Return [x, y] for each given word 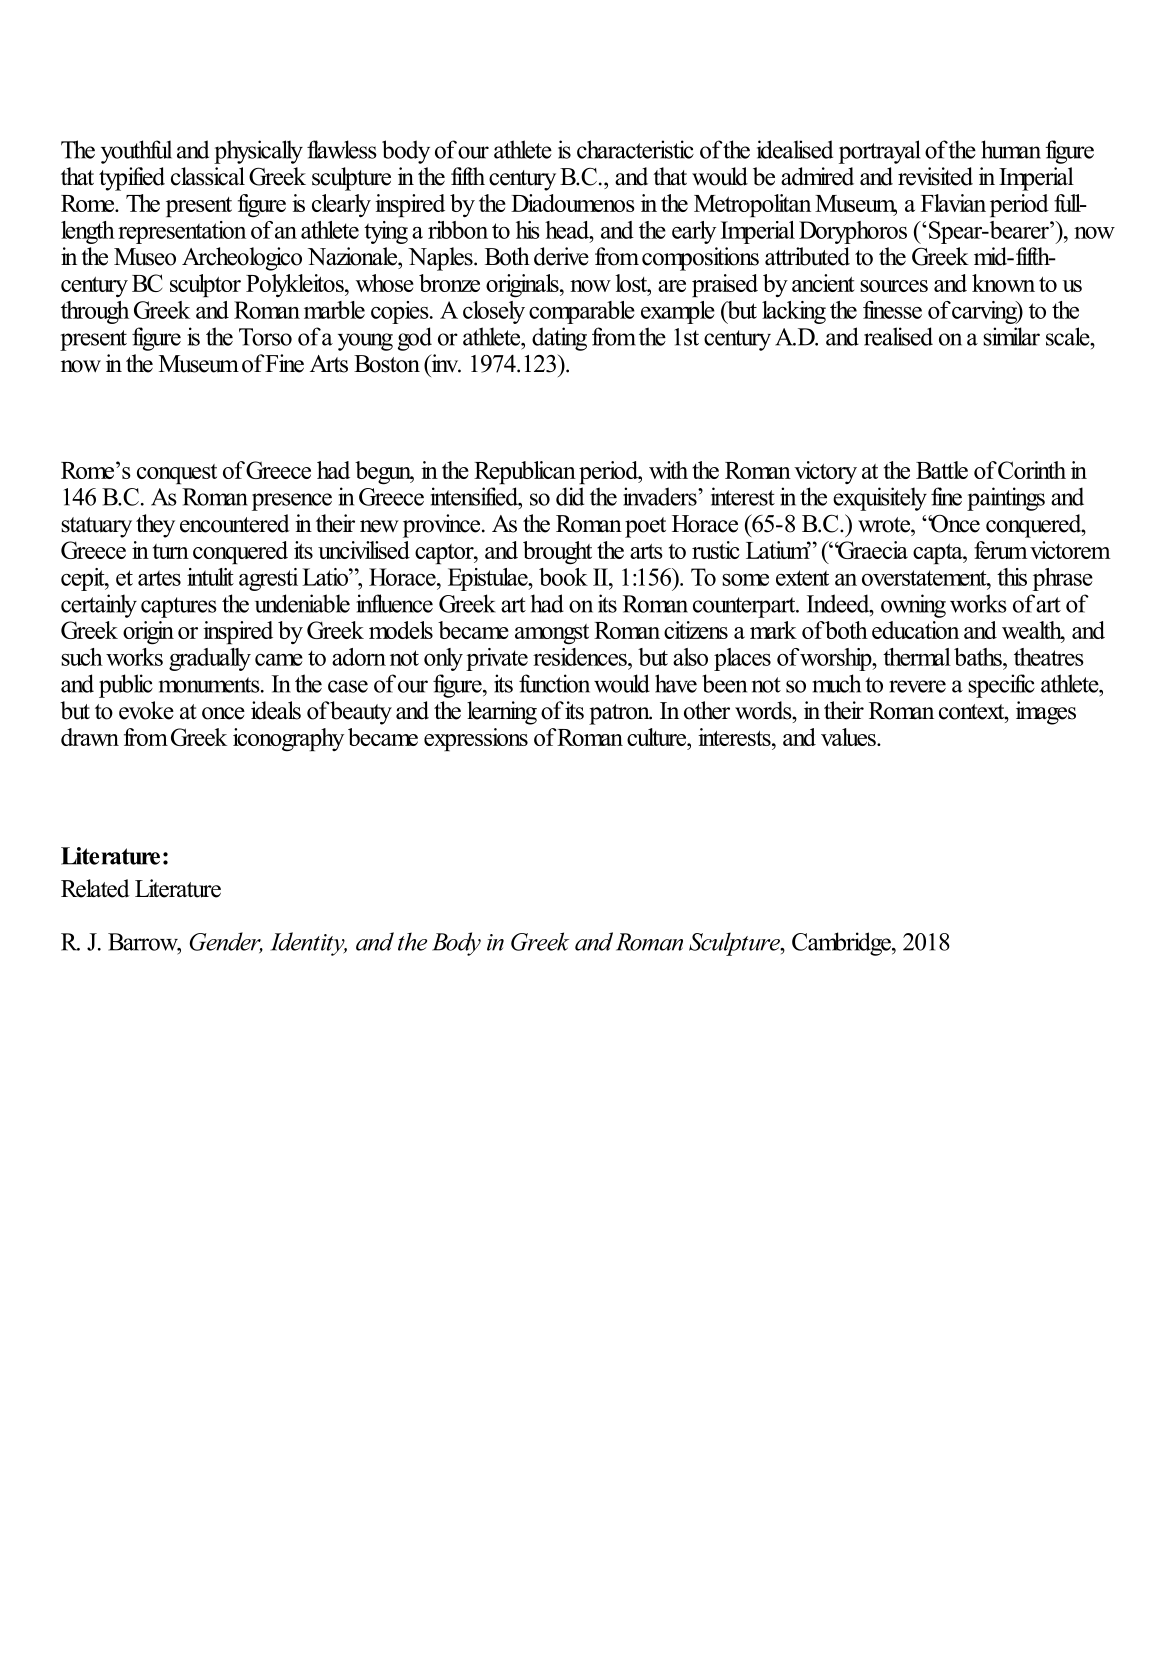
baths [979, 657]
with [668, 470]
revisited [935, 176]
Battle [942, 470]
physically [258, 152]
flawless [342, 149]
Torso [265, 337]
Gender [226, 942]
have [676, 683]
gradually [210, 659]
